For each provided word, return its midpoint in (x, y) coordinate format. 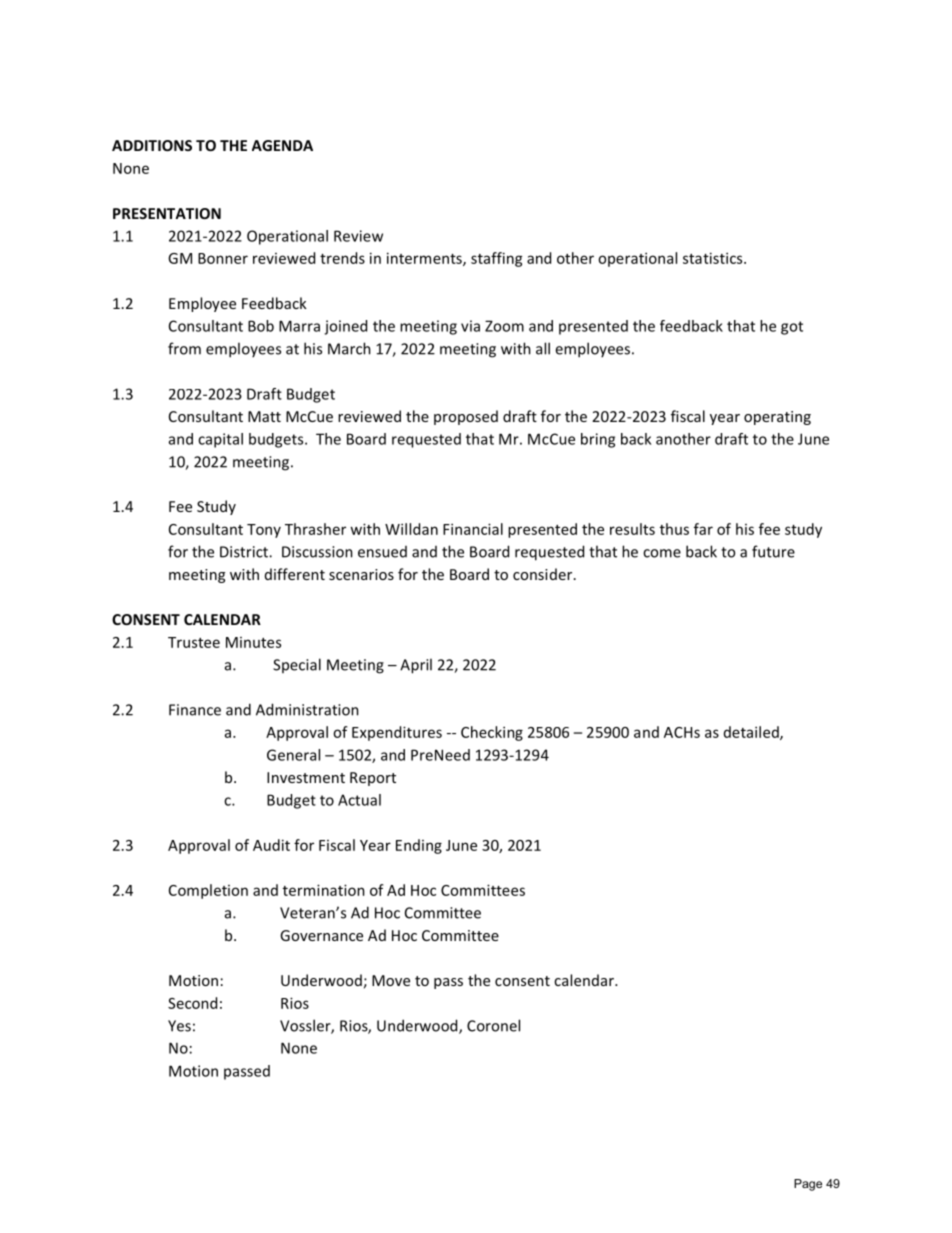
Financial (473, 529)
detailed (752, 733)
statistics (714, 258)
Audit (271, 845)
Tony (264, 531)
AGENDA (282, 145)
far (703, 529)
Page (808, 1185)
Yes (179, 1026)
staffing (497, 259)
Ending (419, 846)
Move (391, 980)
